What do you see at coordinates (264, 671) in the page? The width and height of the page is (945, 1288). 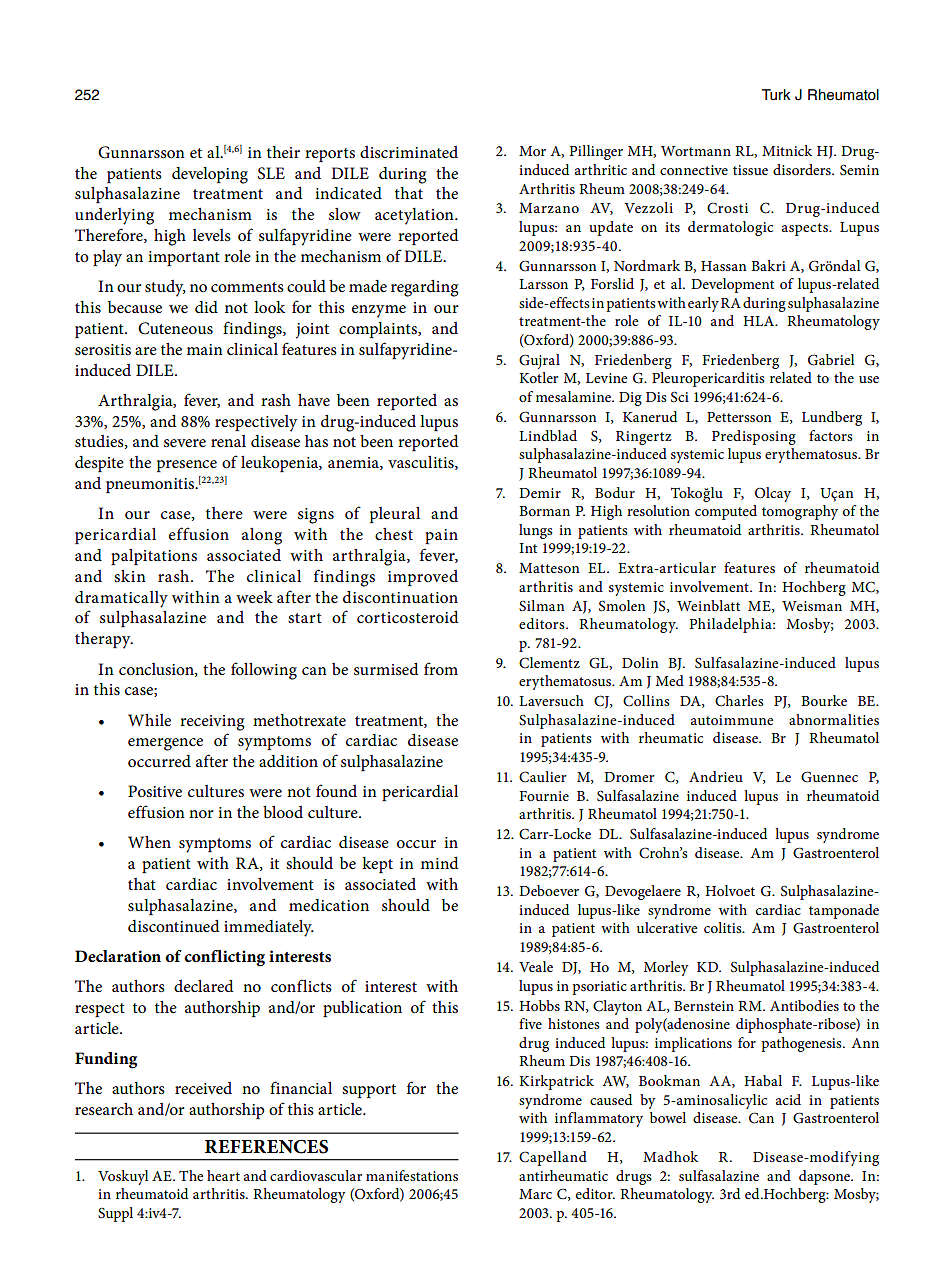 I see `following` at bounding box center [264, 671].
